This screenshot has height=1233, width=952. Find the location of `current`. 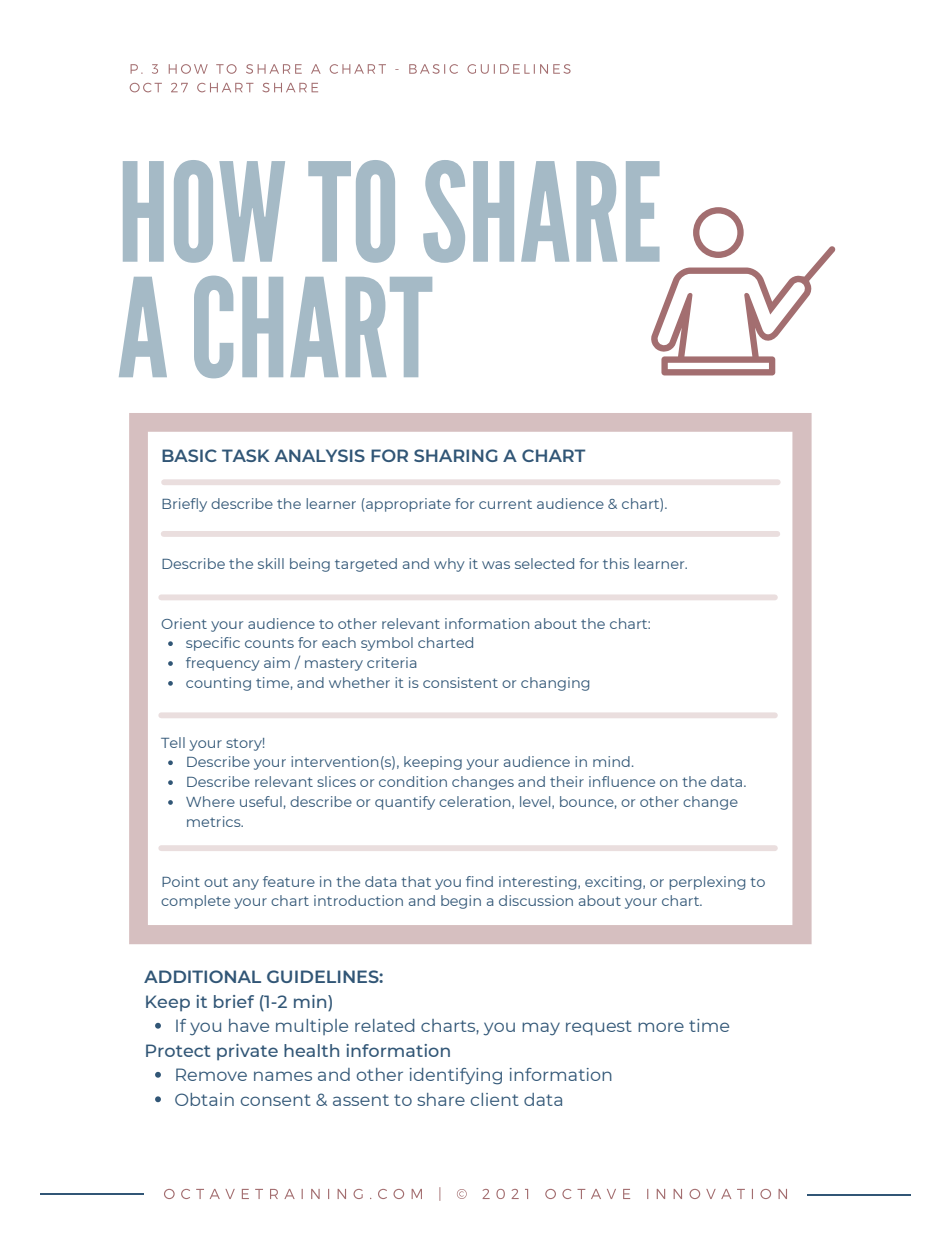

current is located at coordinates (505, 504).
